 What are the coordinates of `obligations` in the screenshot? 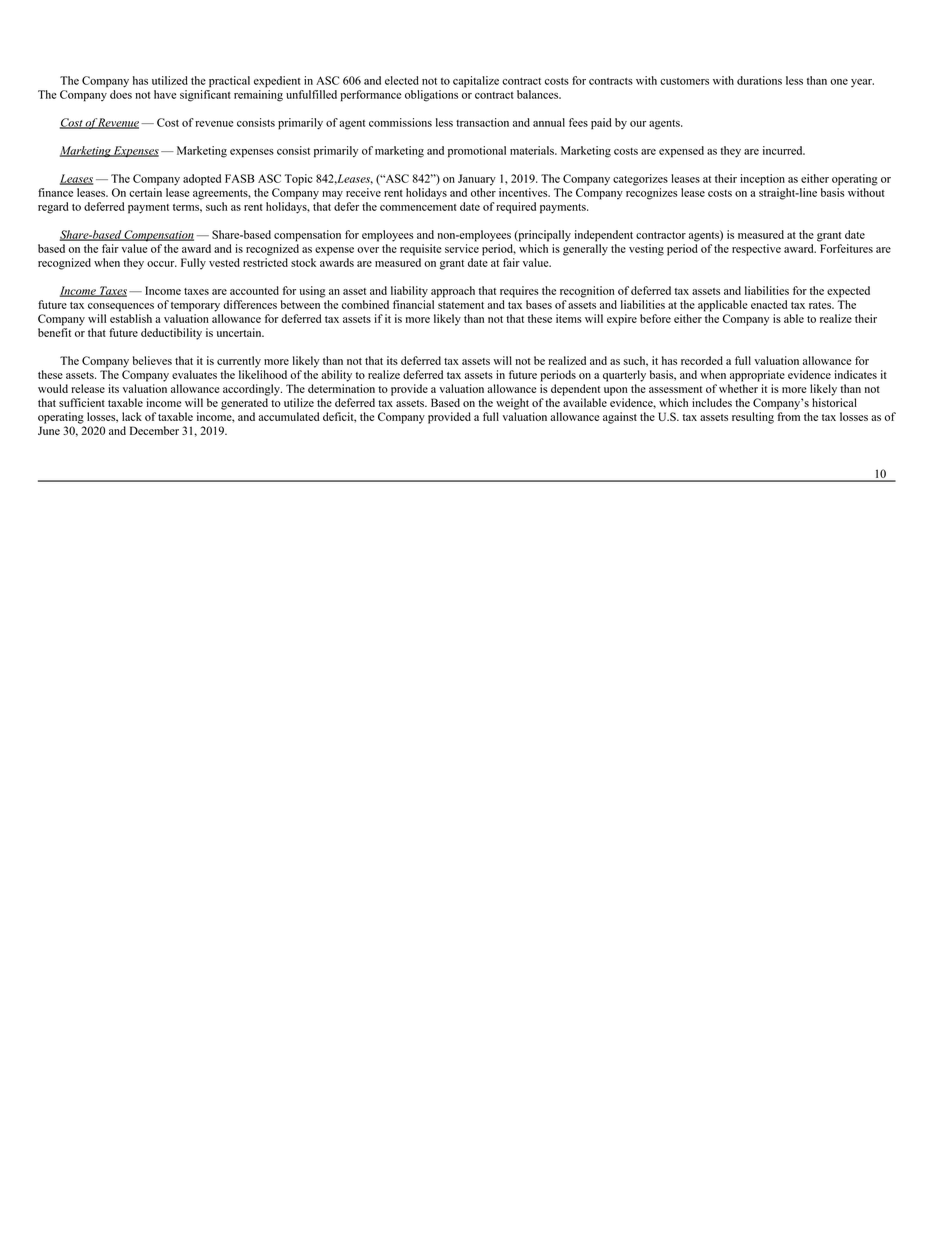 It's located at (431, 96).
